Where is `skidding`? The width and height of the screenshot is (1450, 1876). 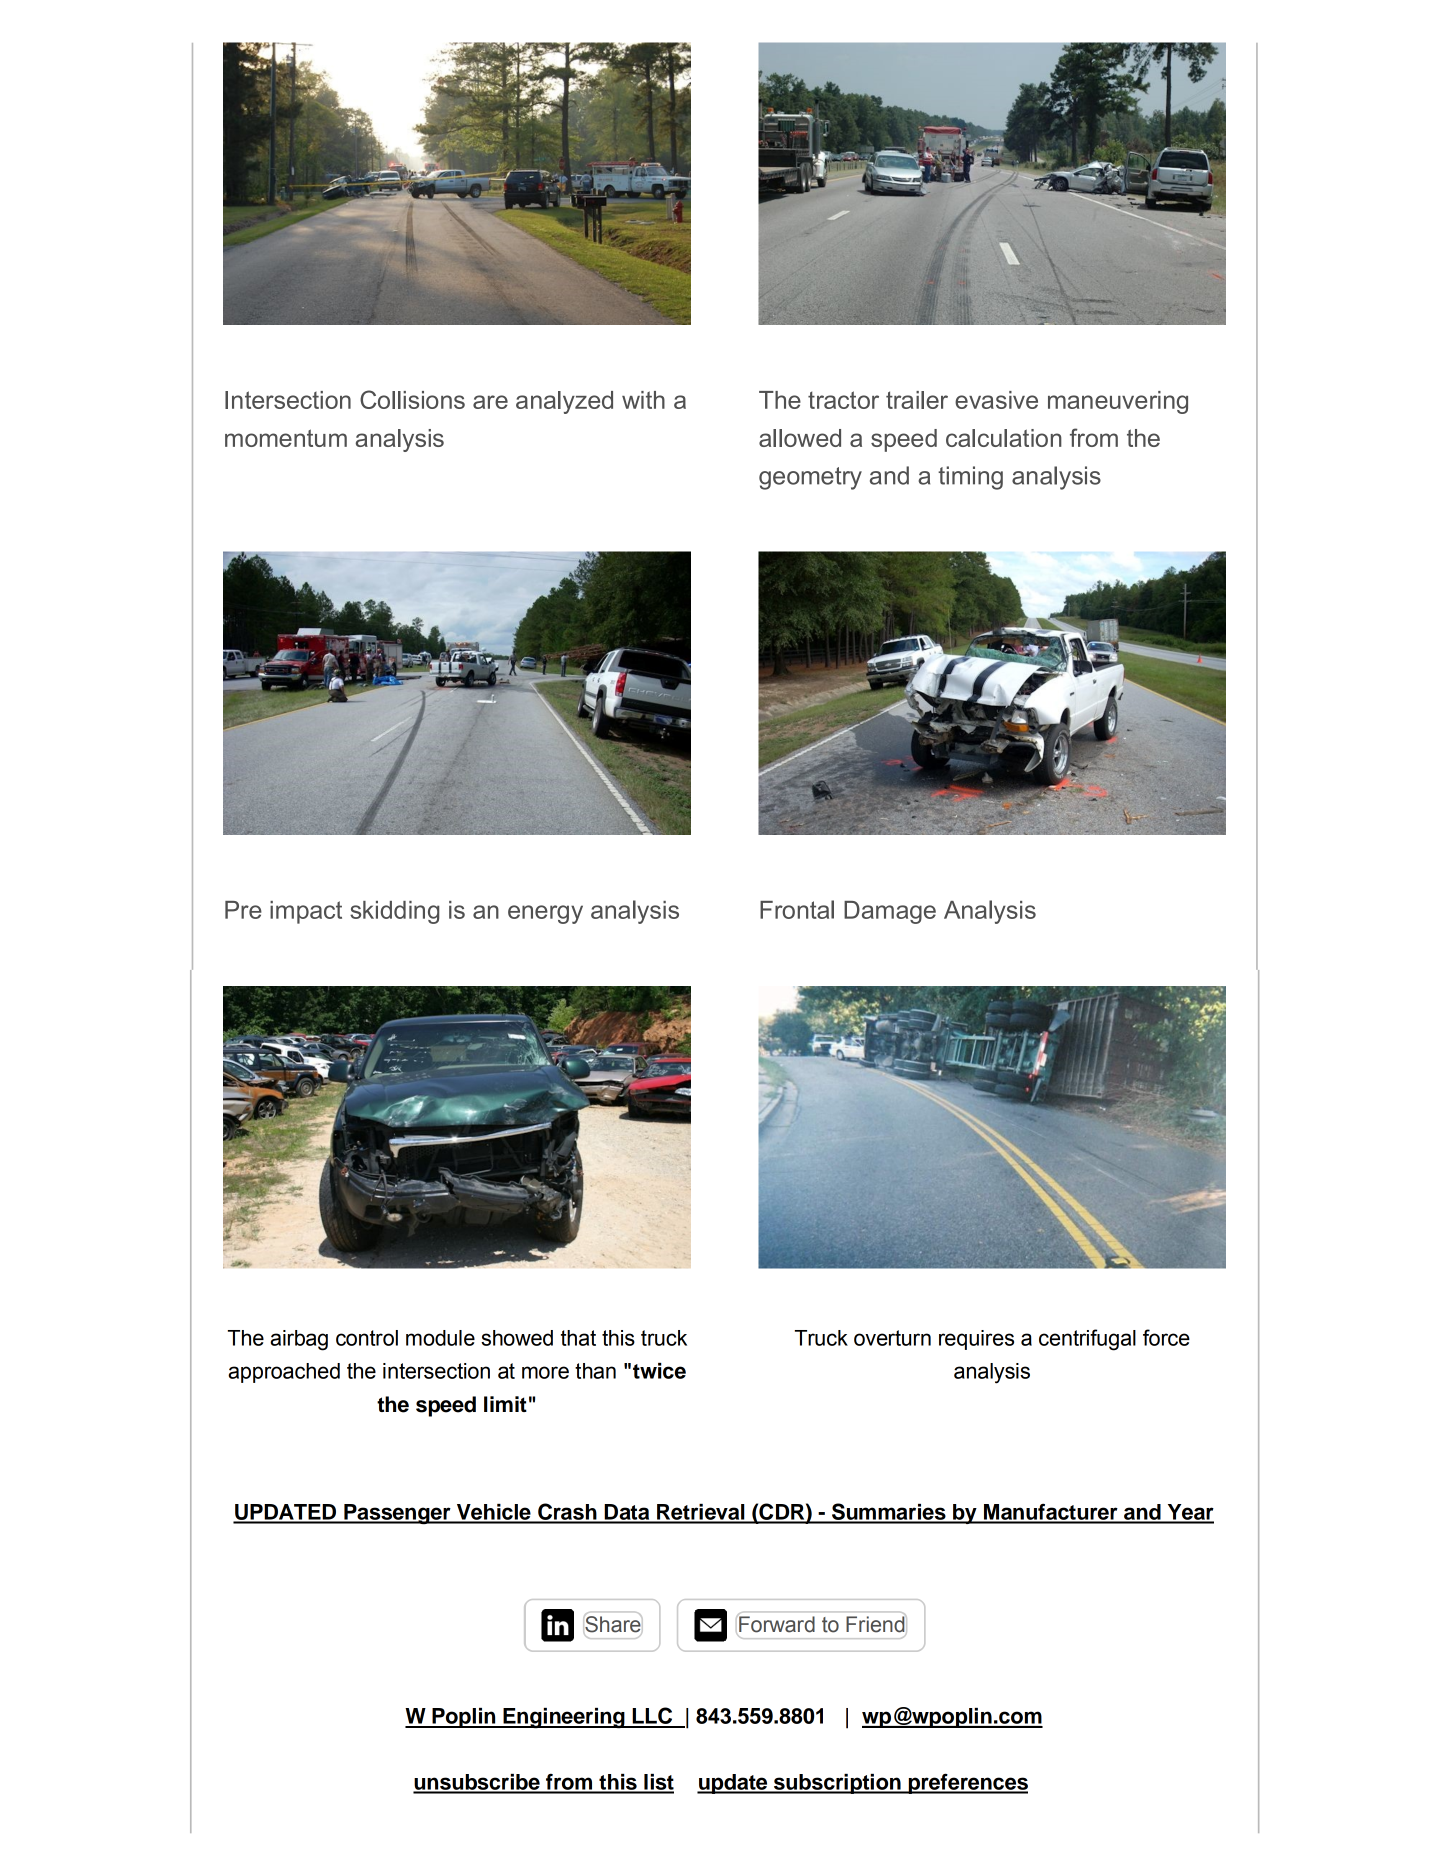 skidding is located at coordinates (395, 912).
